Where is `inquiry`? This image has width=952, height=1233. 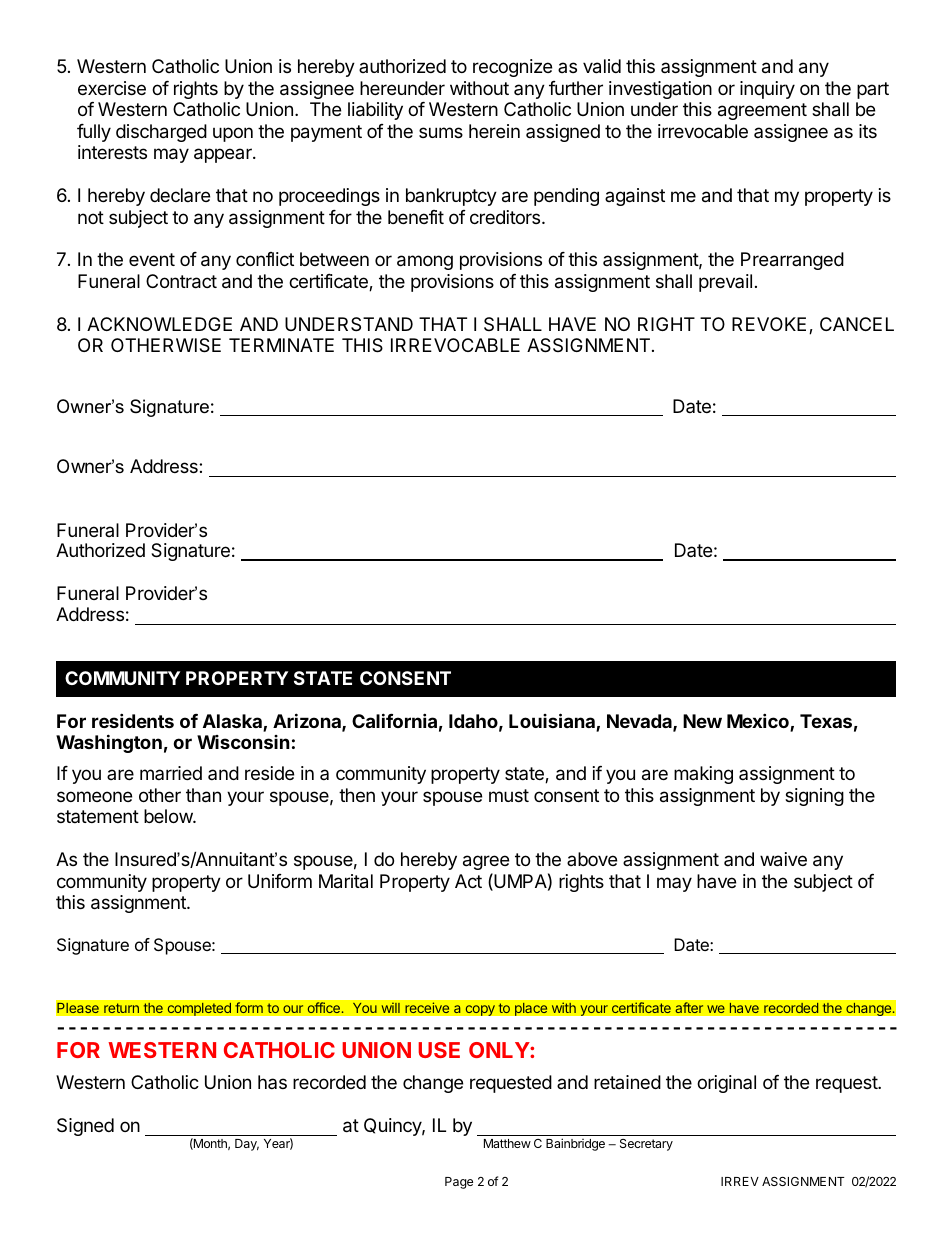 inquiry is located at coordinates (767, 90).
